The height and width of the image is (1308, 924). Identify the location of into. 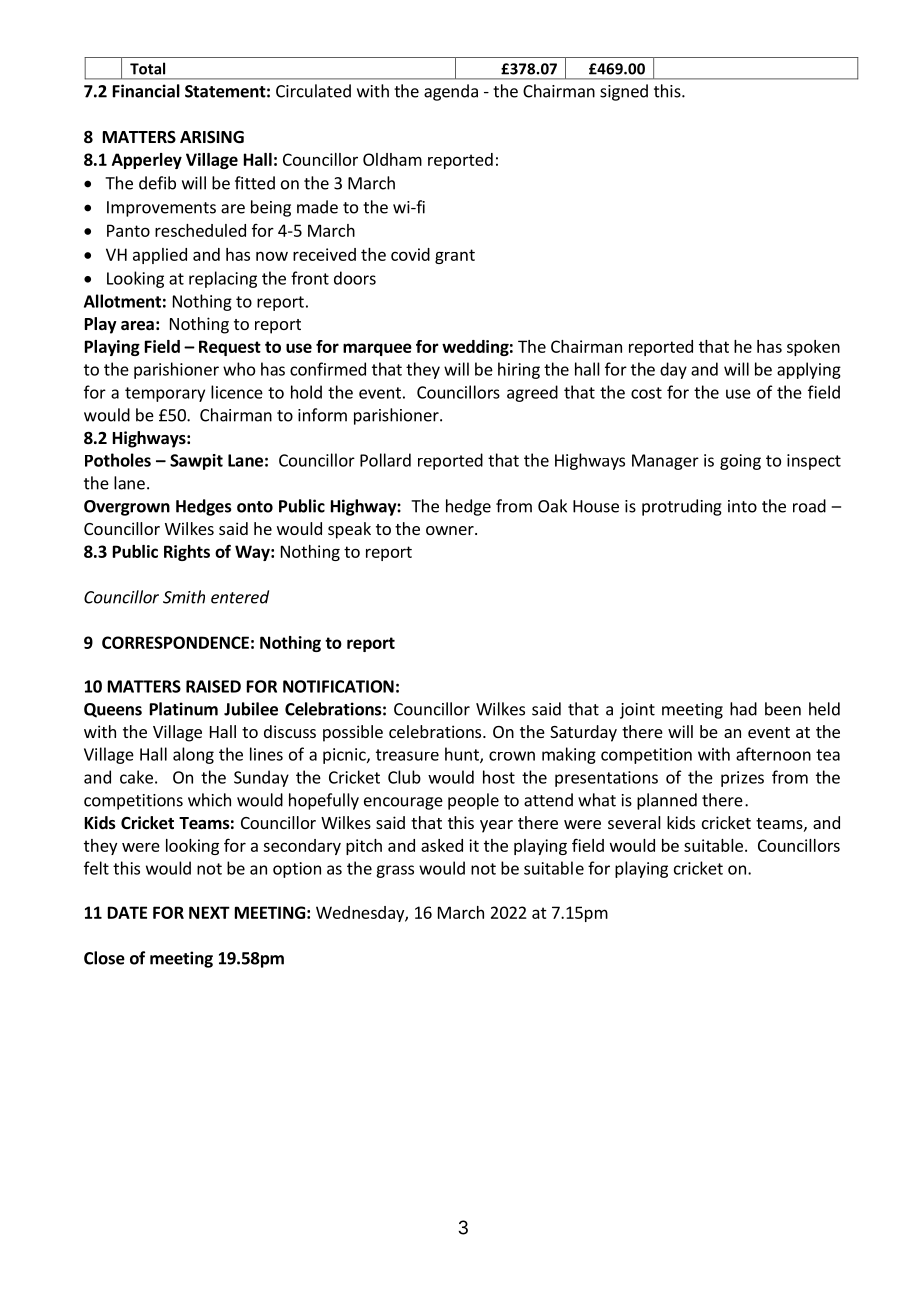
(742, 506).
